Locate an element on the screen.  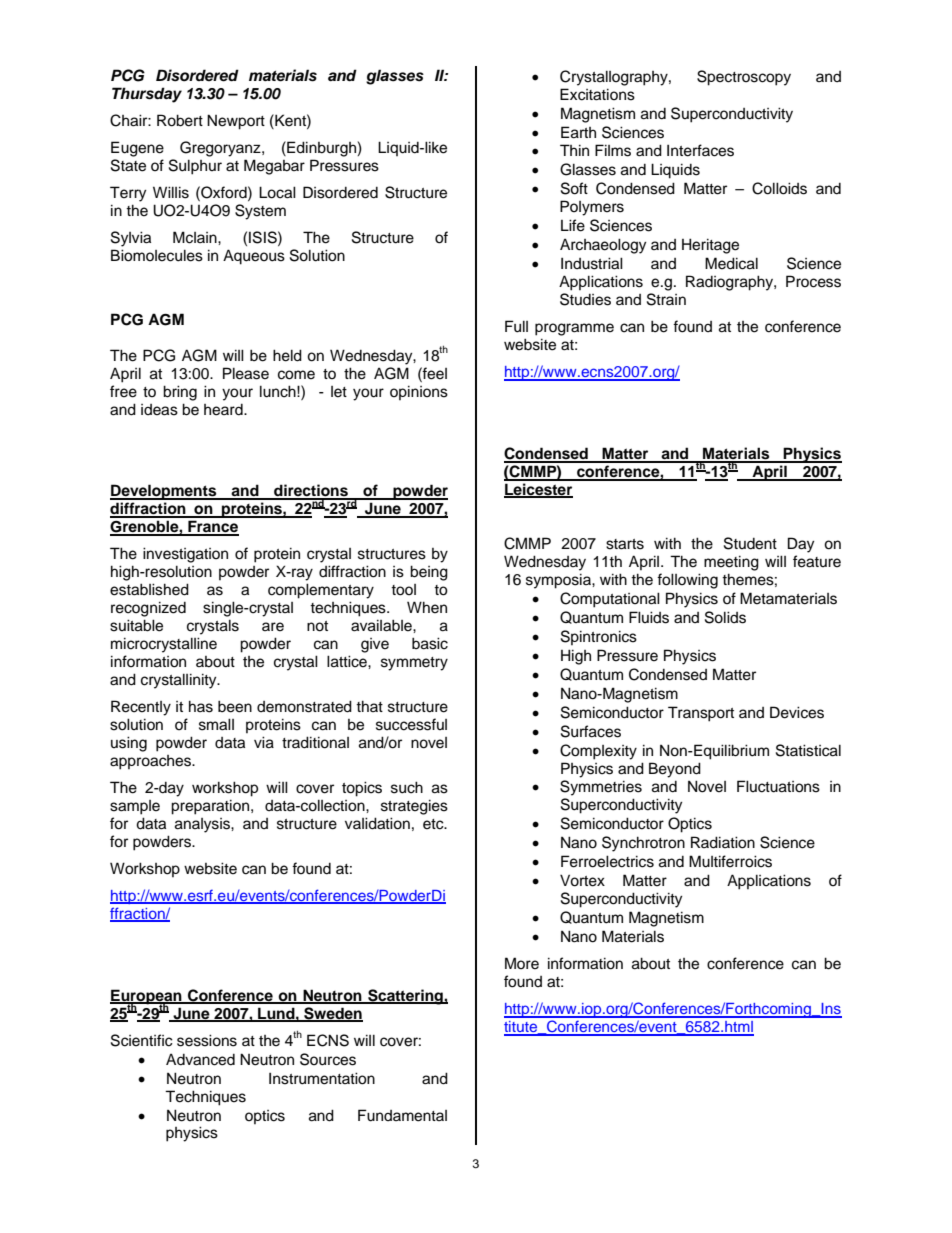
Earth is located at coordinates (578, 132).
